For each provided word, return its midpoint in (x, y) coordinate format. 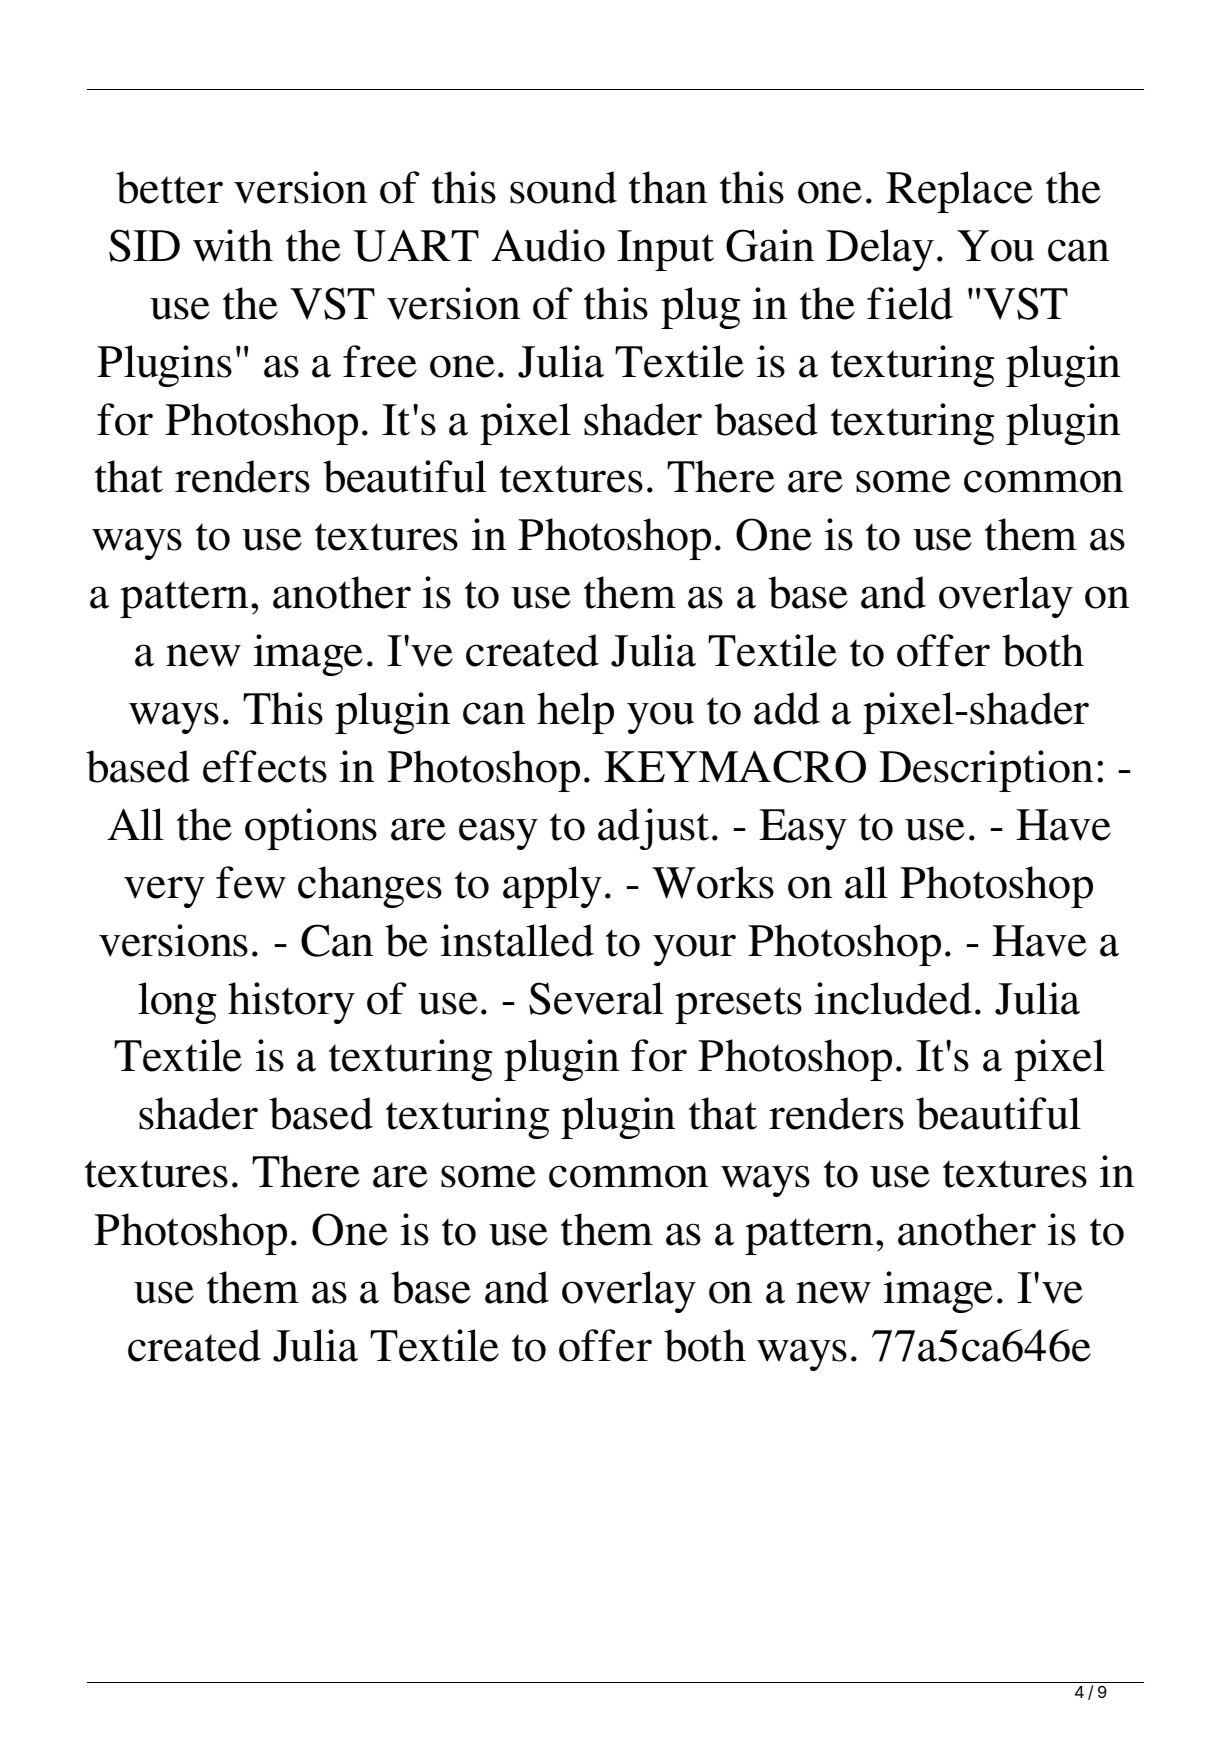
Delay (880, 250)
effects (265, 766)
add (787, 708)
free (380, 361)
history (291, 1003)
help (575, 713)
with (233, 245)
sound (563, 187)
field (910, 303)
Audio (548, 245)
